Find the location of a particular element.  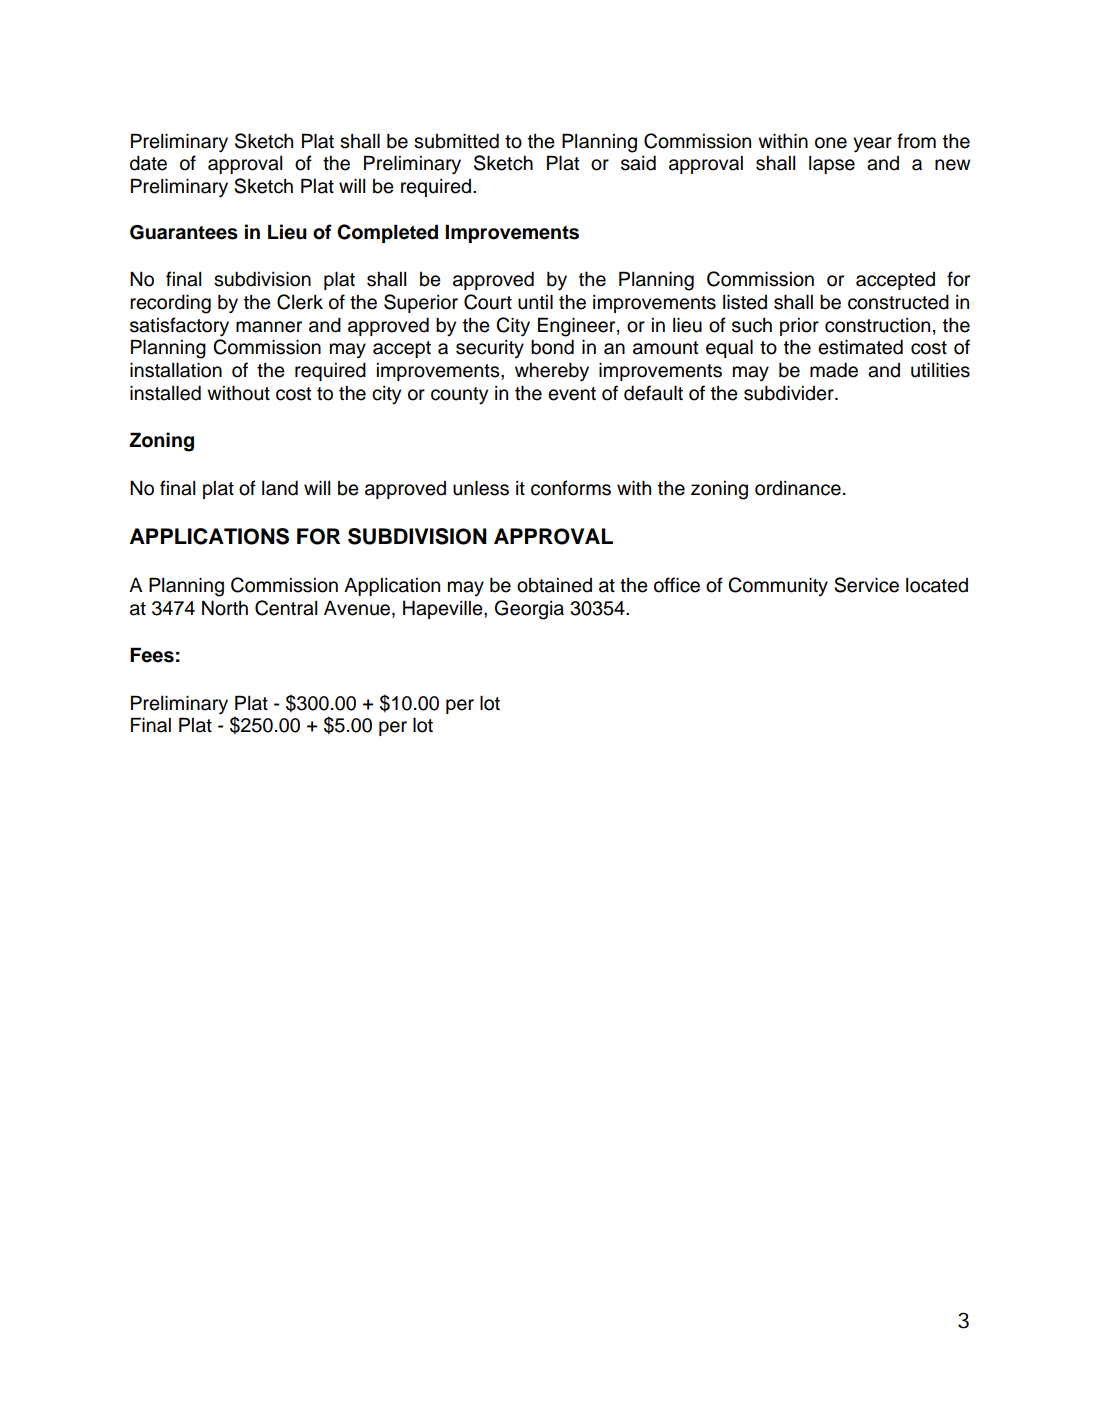

constructed is located at coordinates (898, 302).
